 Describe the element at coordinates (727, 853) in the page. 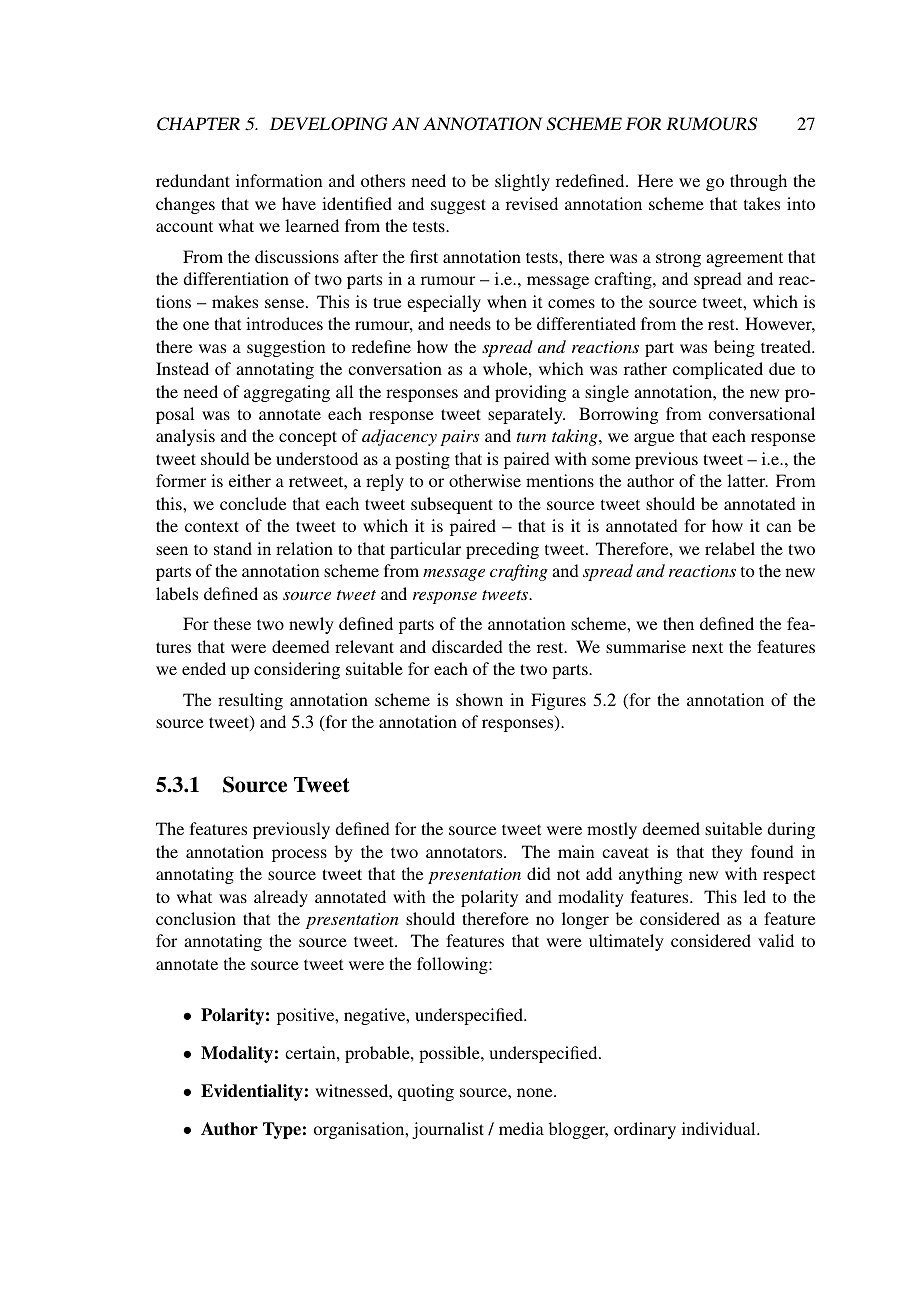

I see `they` at that location.
